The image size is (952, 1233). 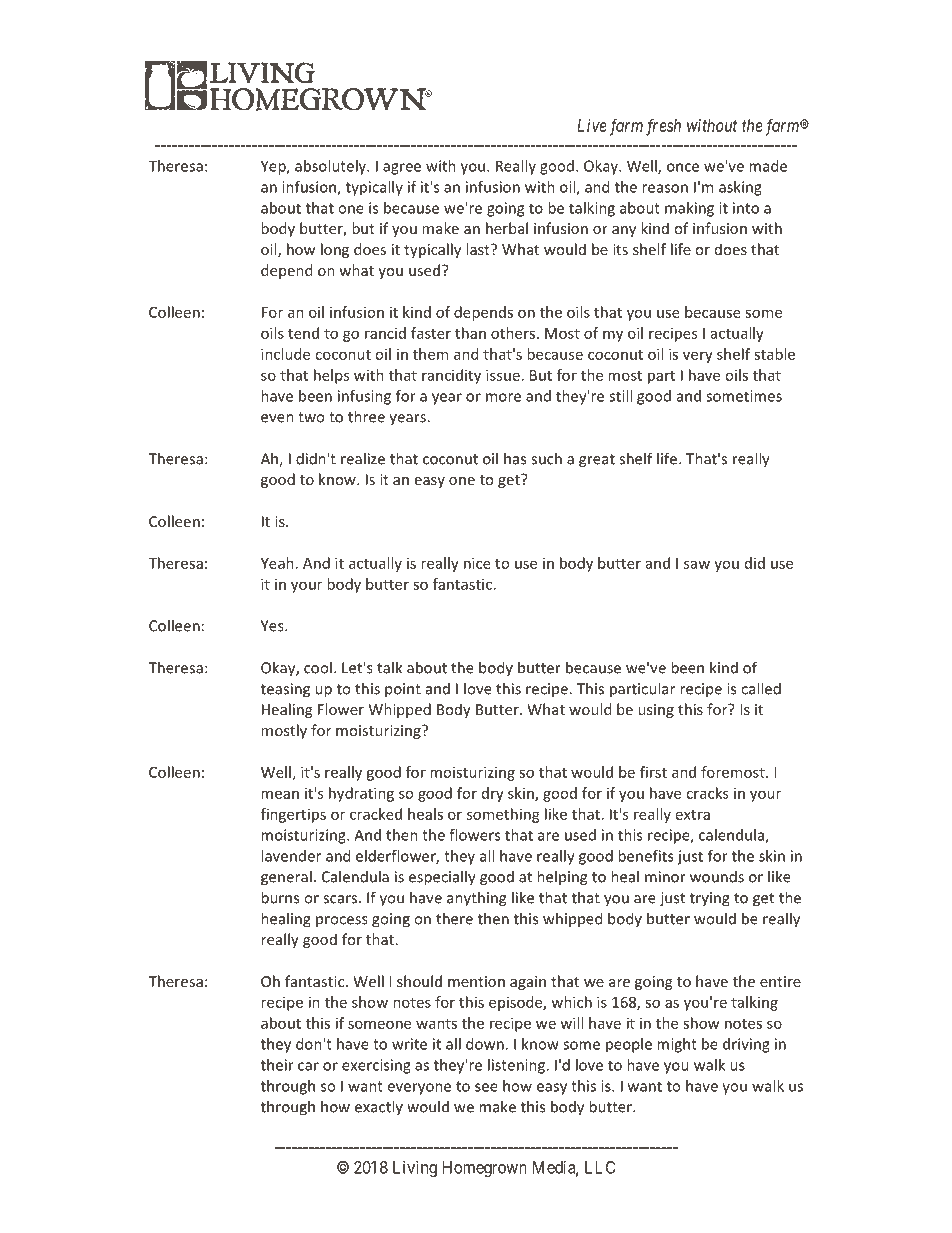 I want to click on once, so click(x=683, y=167).
